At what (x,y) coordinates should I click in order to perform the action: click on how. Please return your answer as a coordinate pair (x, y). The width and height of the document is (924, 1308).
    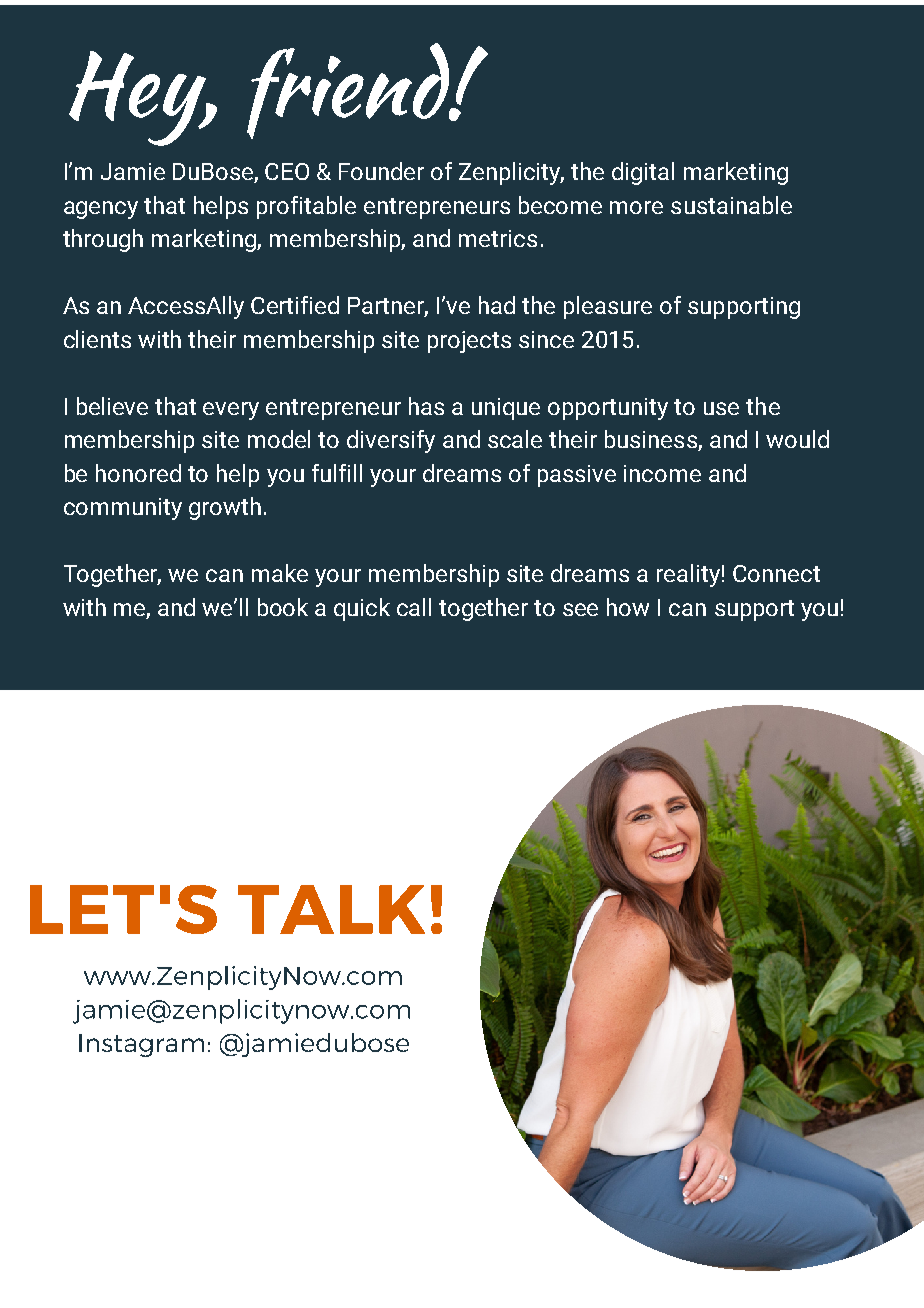
    Looking at the image, I should click on (628, 607).
